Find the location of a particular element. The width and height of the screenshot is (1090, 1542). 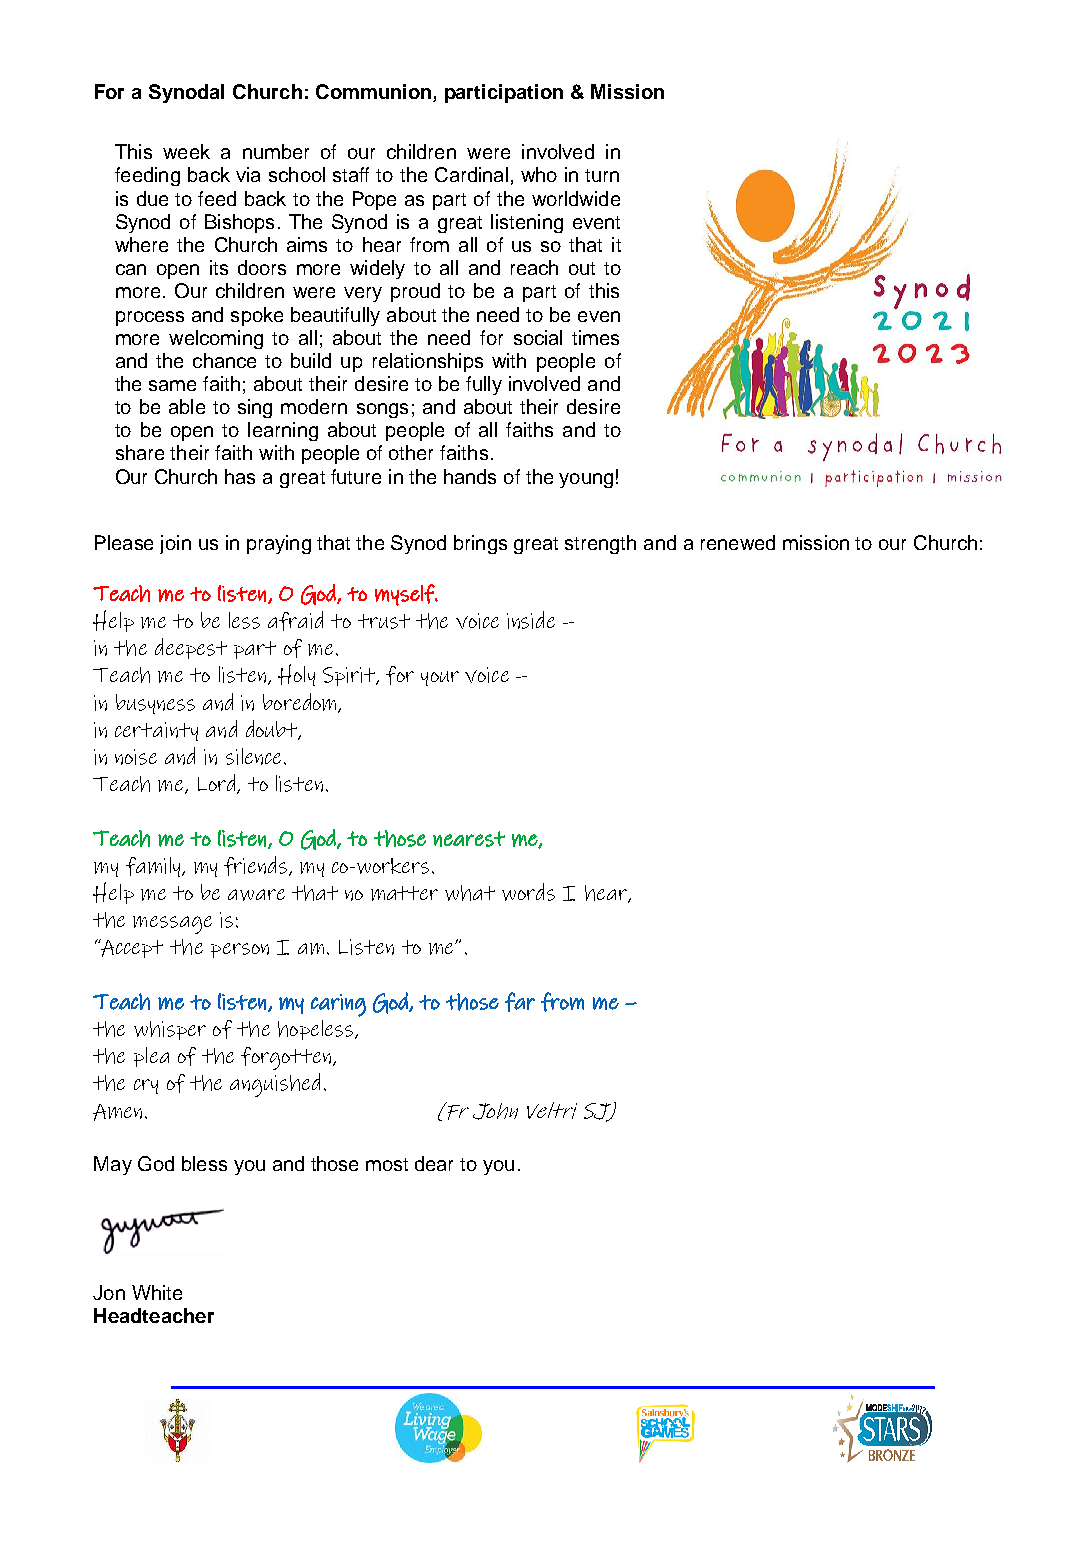

Communion is located at coordinates (375, 93).
